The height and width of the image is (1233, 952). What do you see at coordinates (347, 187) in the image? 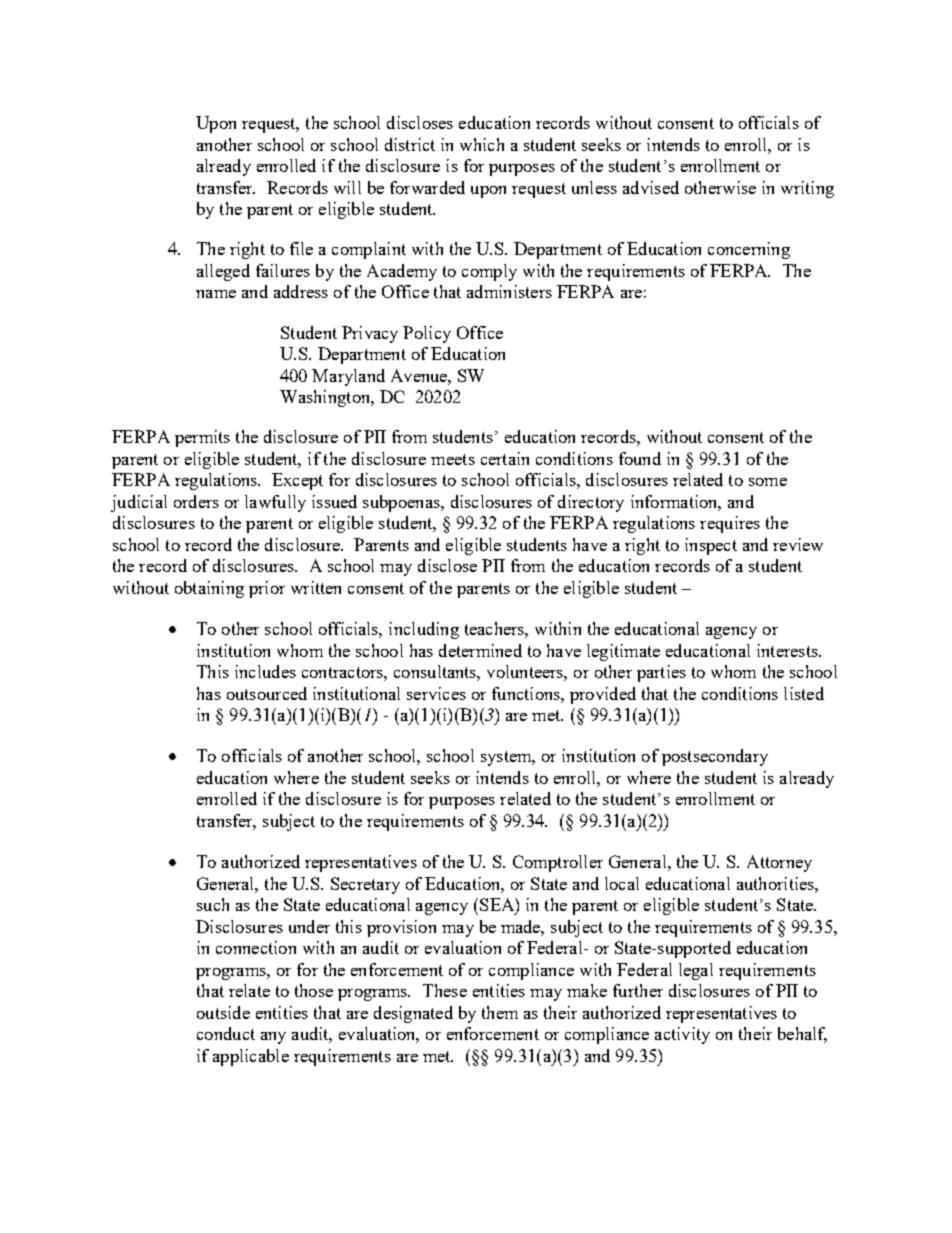
I see `will` at bounding box center [347, 187].
